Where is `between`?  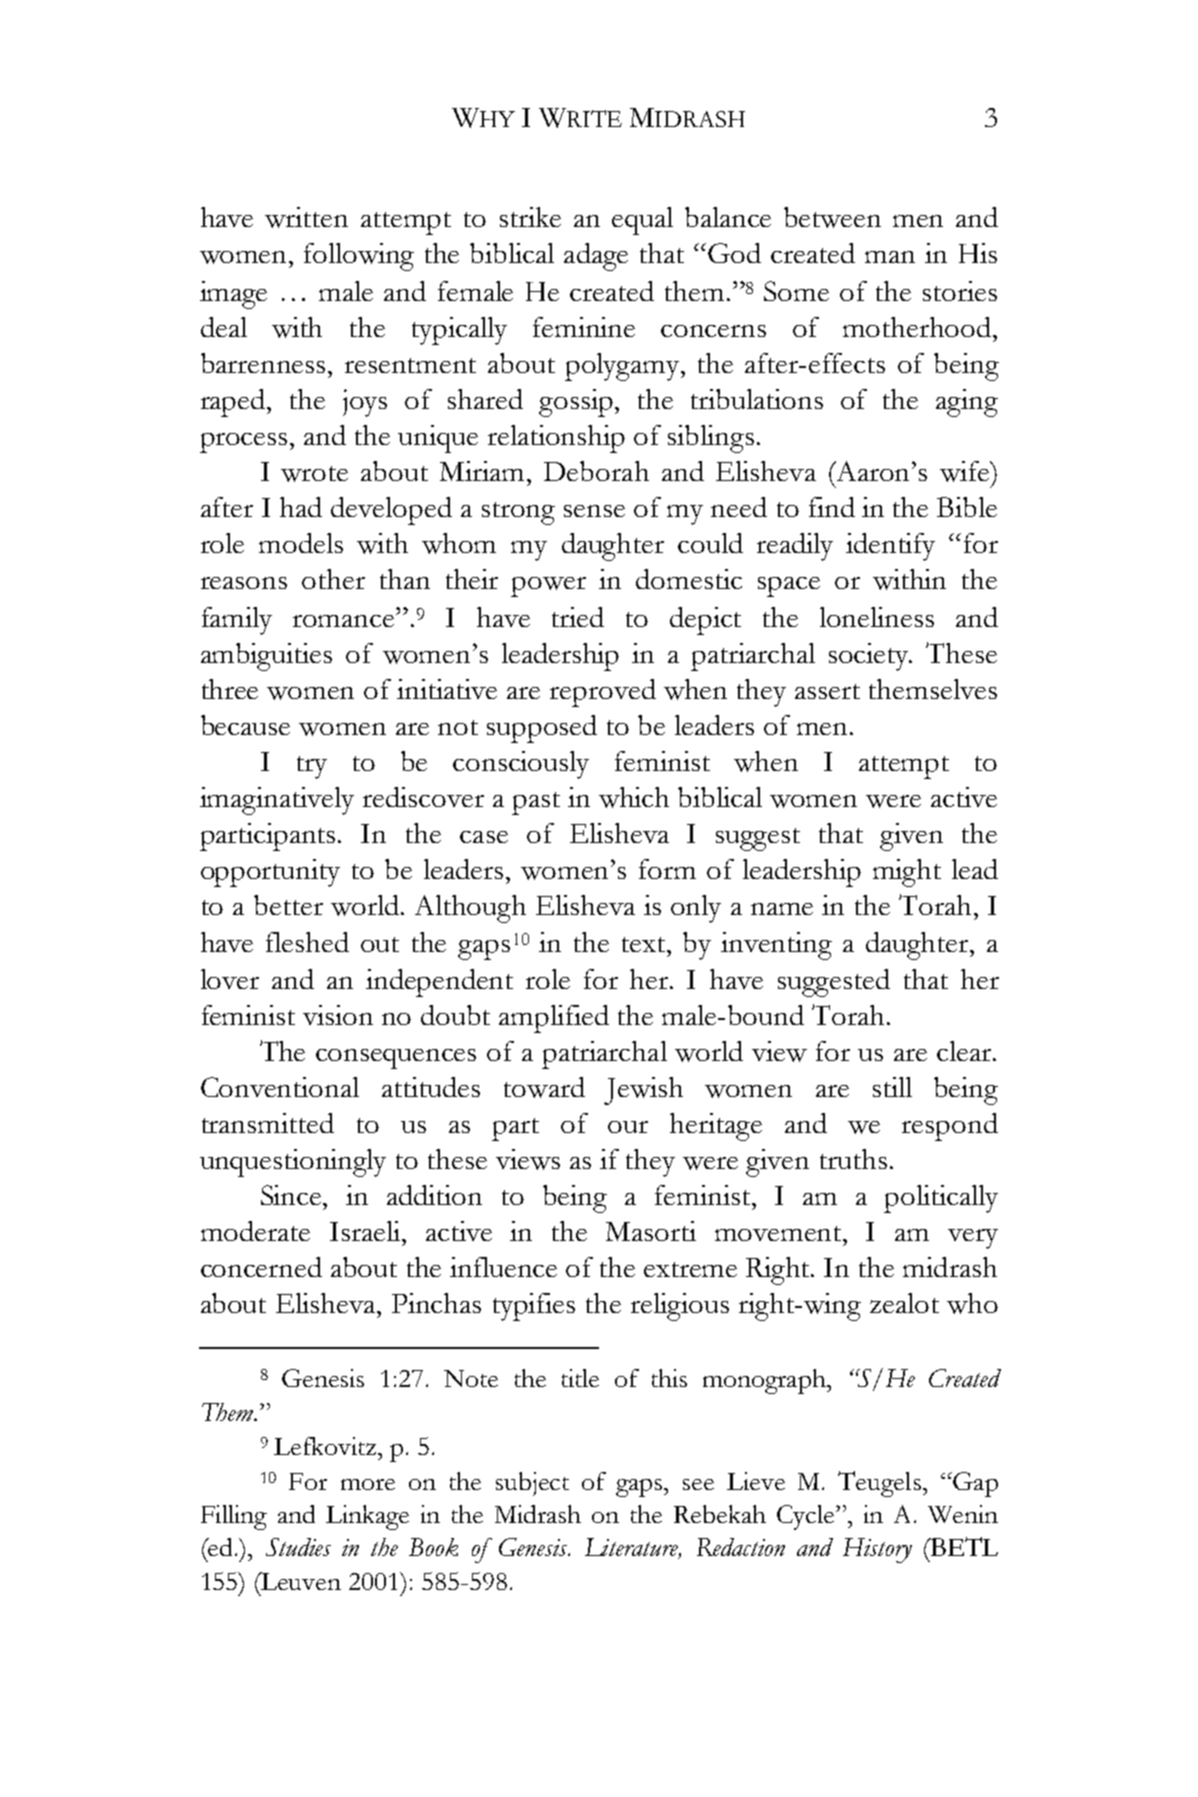
between is located at coordinates (832, 217).
